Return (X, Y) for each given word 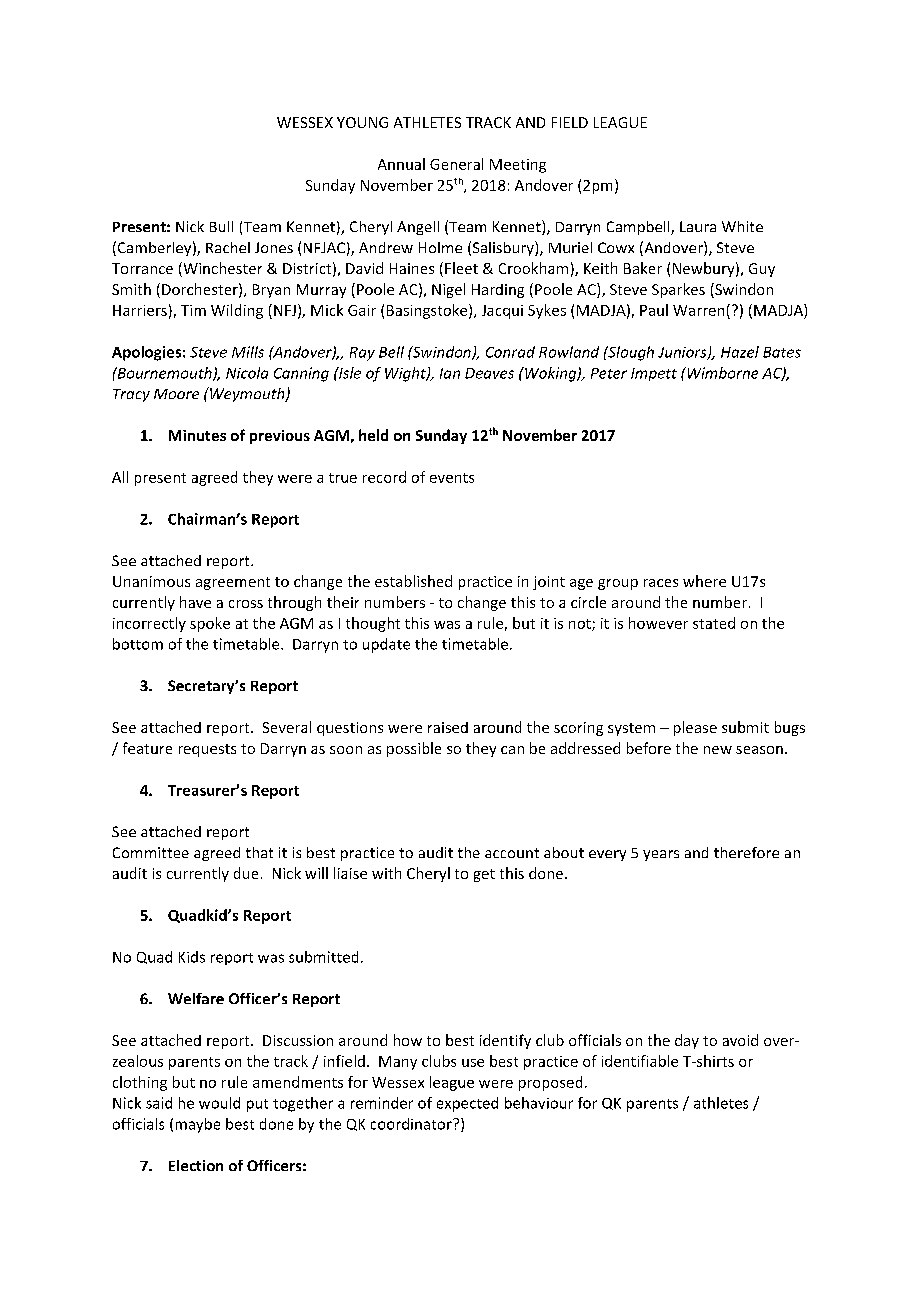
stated (714, 623)
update (386, 645)
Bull (221, 226)
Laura (698, 226)
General (456, 164)
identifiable (640, 1061)
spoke (210, 624)
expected (467, 1104)
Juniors (683, 353)
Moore (176, 394)
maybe (198, 1125)
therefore (746, 852)
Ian (450, 373)
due (246, 873)
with (386, 873)
